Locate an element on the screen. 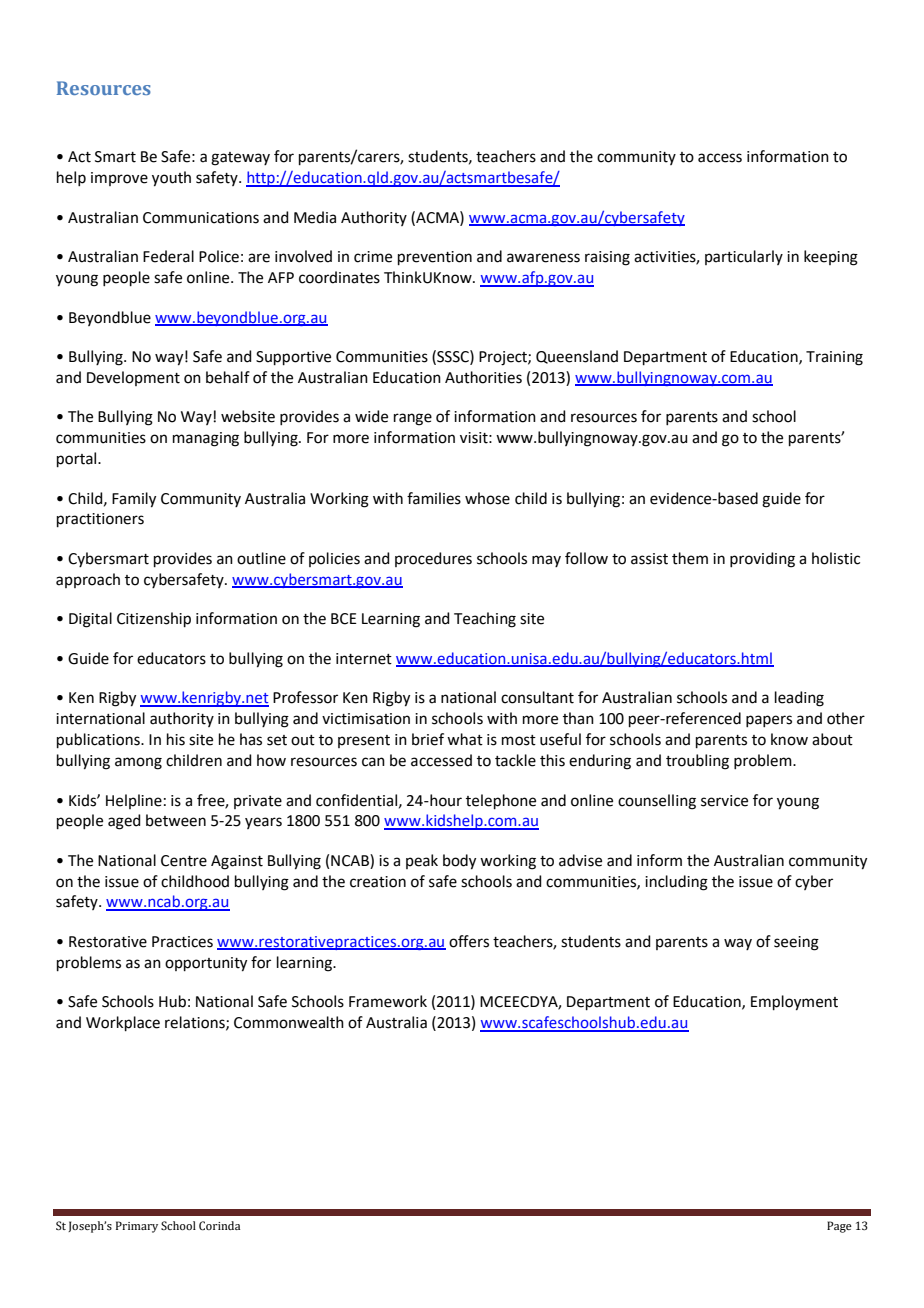 The height and width of the screenshot is (1308, 924). particularly is located at coordinates (744, 257).
